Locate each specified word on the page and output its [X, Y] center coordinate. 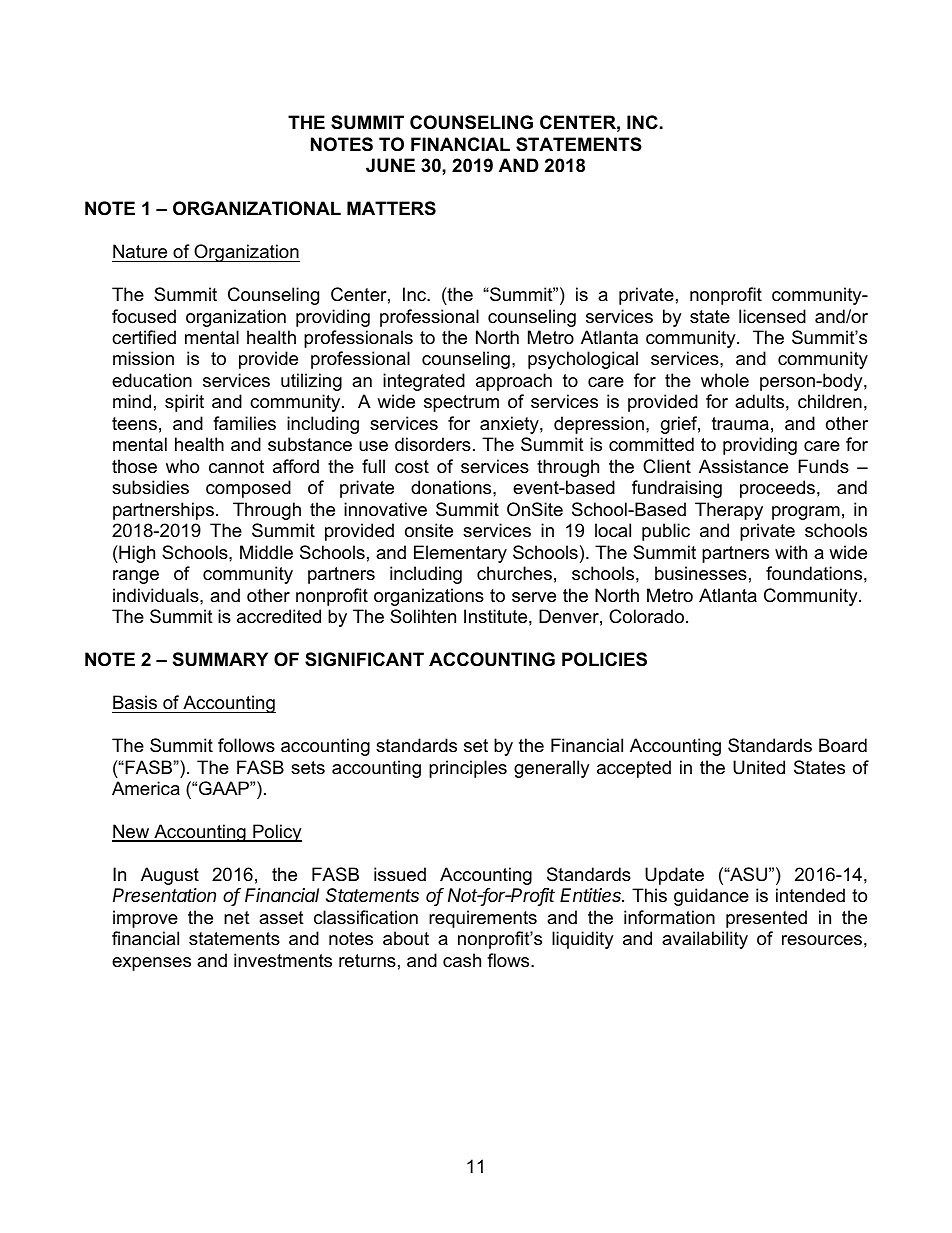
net [237, 917]
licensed [772, 316]
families [244, 423]
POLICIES [604, 659]
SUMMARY [220, 659]
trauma [740, 423]
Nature [140, 251]
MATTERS [391, 208]
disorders [433, 444]
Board [843, 745]
